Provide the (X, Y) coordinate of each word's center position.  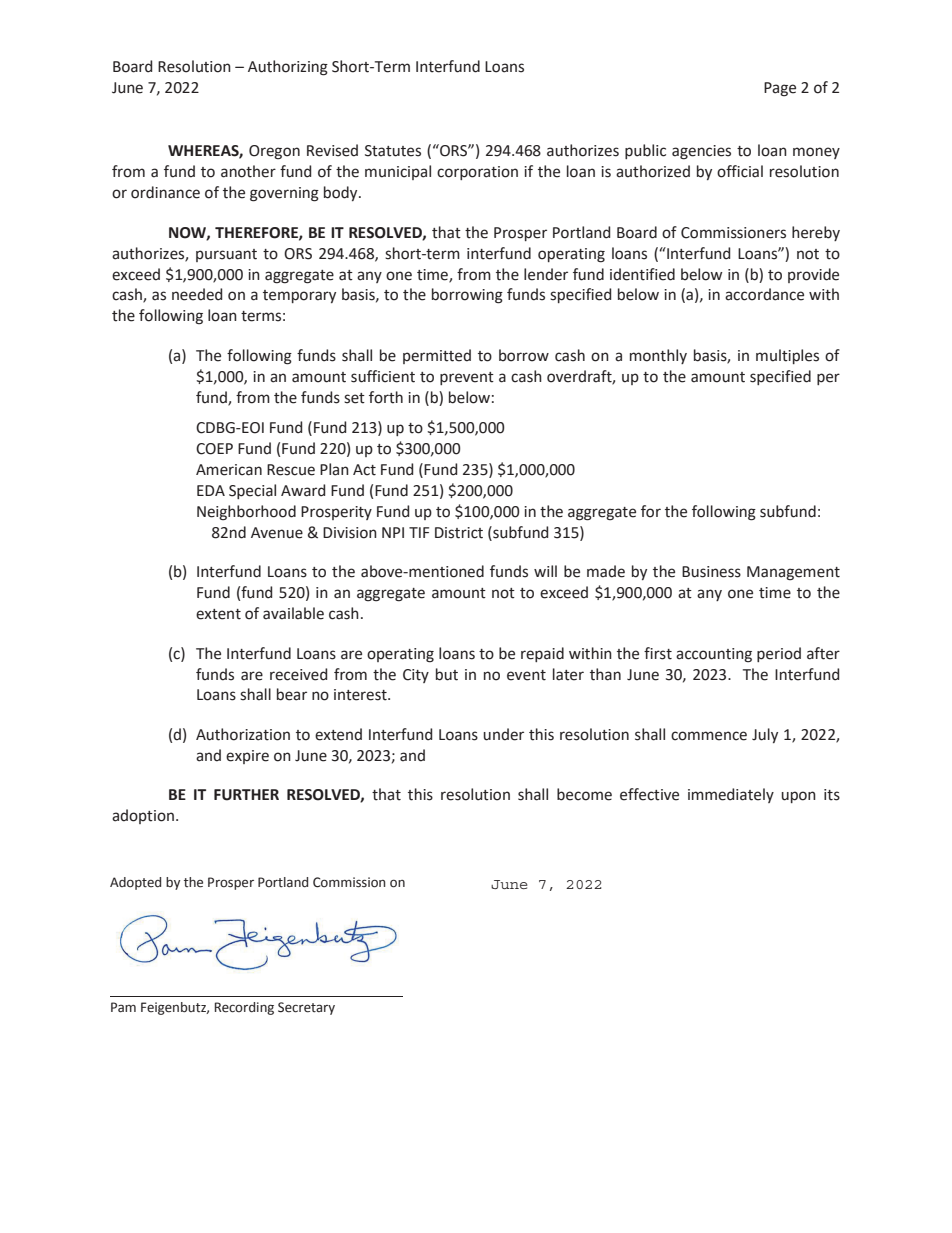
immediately (731, 795)
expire (247, 757)
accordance (764, 294)
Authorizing (288, 68)
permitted (437, 356)
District (459, 533)
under (503, 734)
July (765, 735)
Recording (244, 1008)
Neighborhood (246, 513)
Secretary (306, 1008)
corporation (477, 173)
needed (197, 294)
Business (711, 572)
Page (780, 89)
